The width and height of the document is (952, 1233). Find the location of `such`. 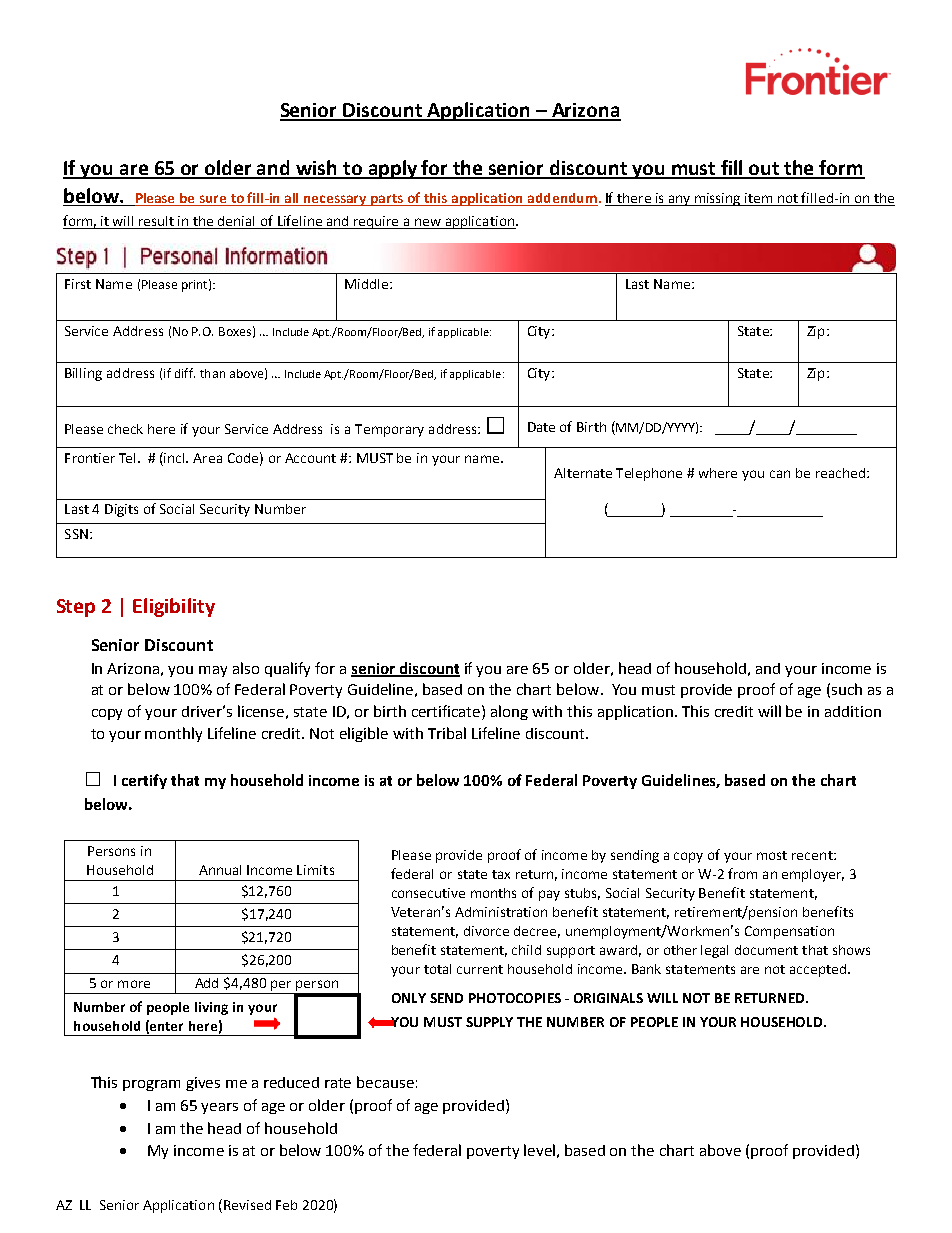

such is located at coordinates (847, 689).
